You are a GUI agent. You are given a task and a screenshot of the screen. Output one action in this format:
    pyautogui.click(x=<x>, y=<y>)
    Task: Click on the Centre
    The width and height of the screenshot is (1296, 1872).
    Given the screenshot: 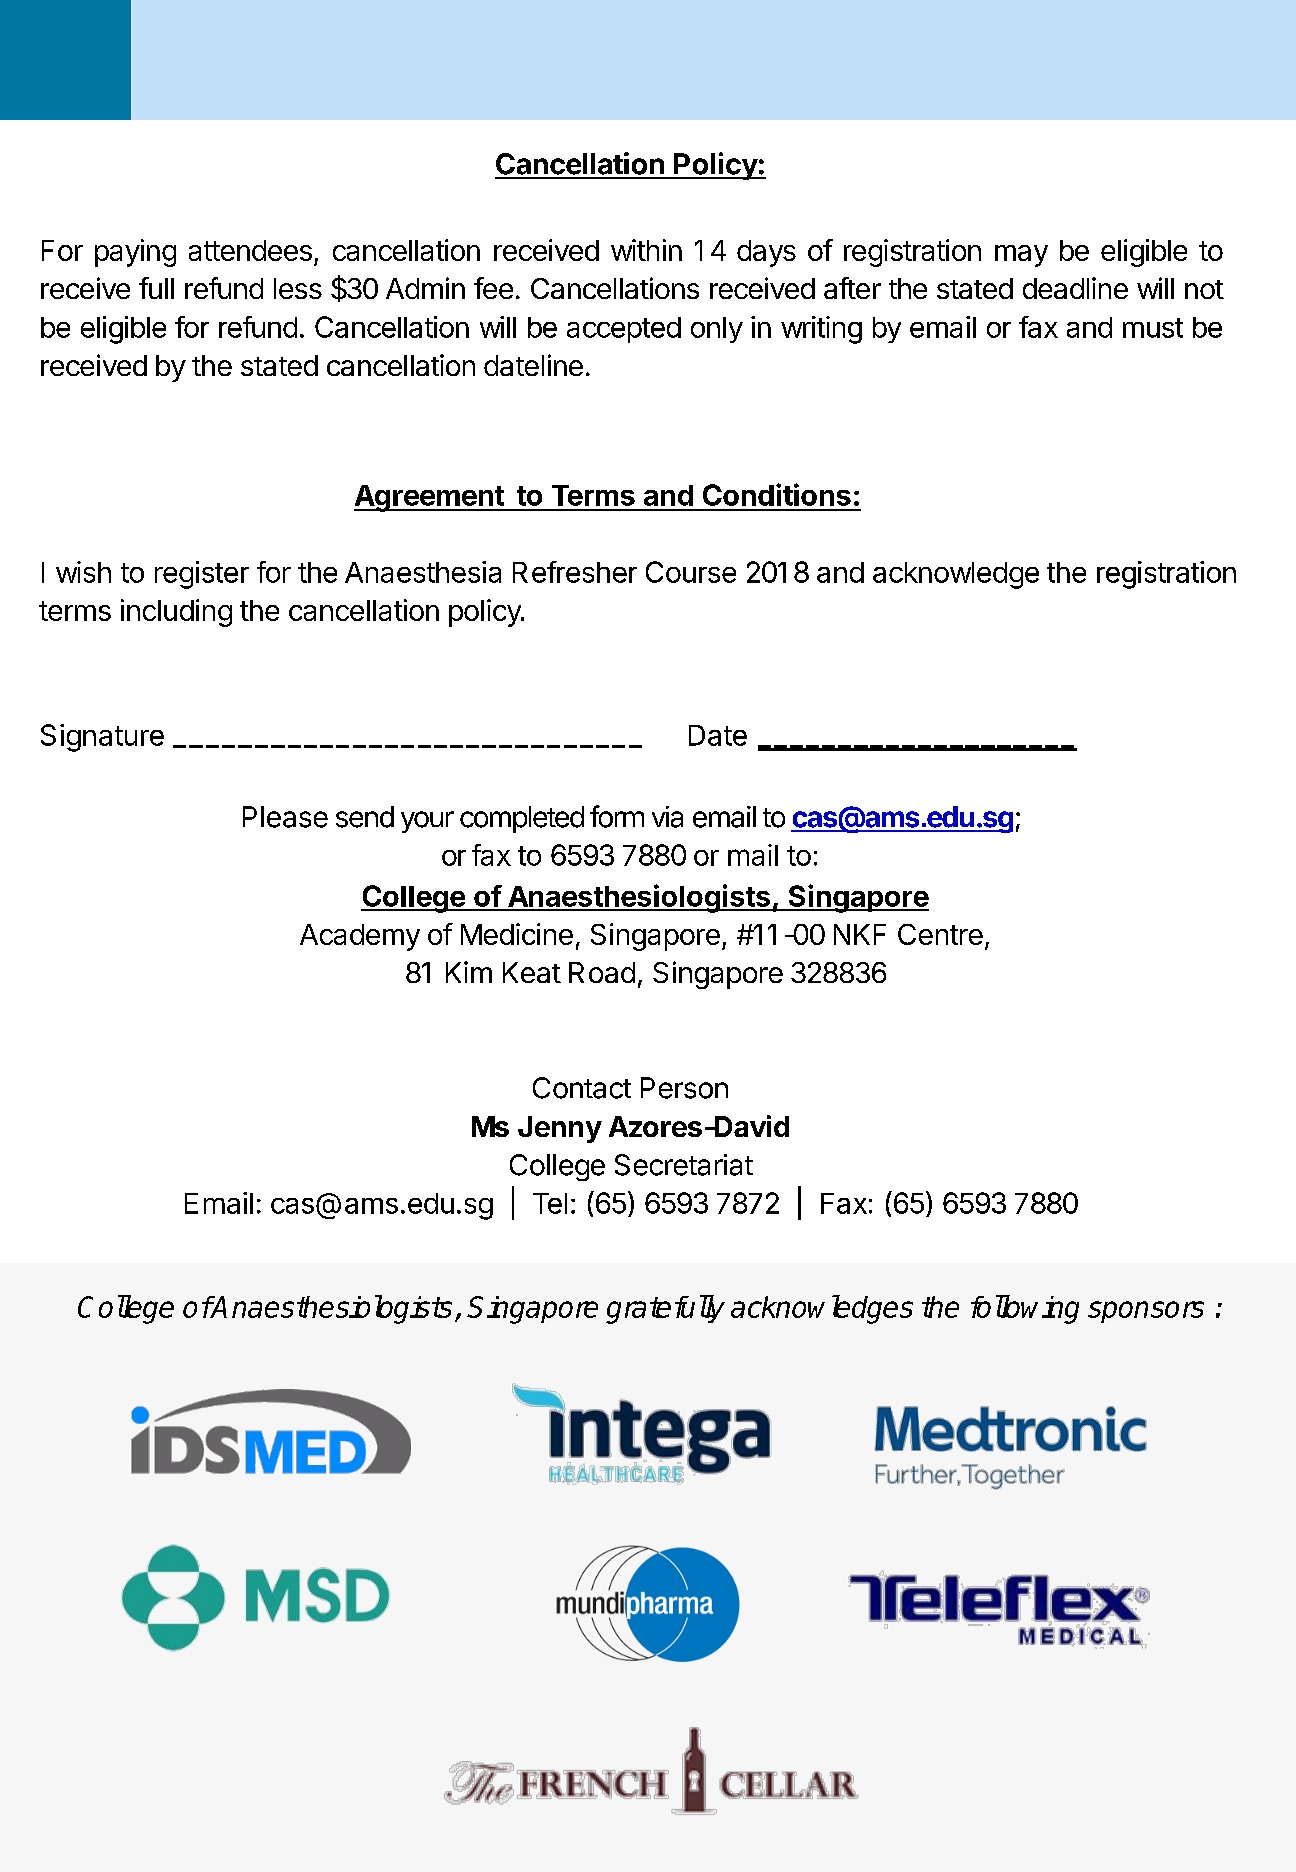 What is the action you would take?
    pyautogui.click(x=940, y=934)
